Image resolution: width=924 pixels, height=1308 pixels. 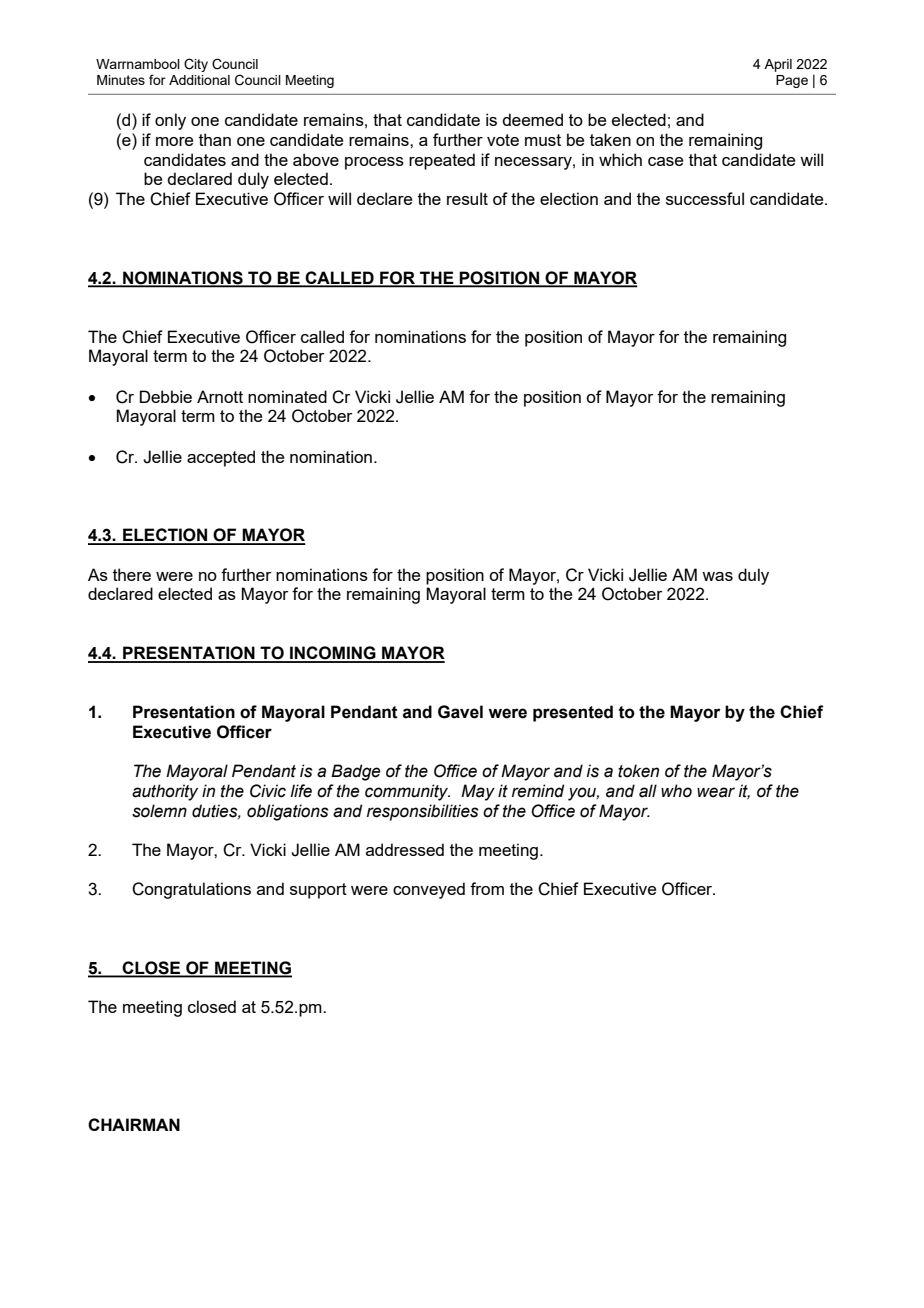 What do you see at coordinates (199, 80) in the screenshot?
I see `Additional` at bounding box center [199, 80].
